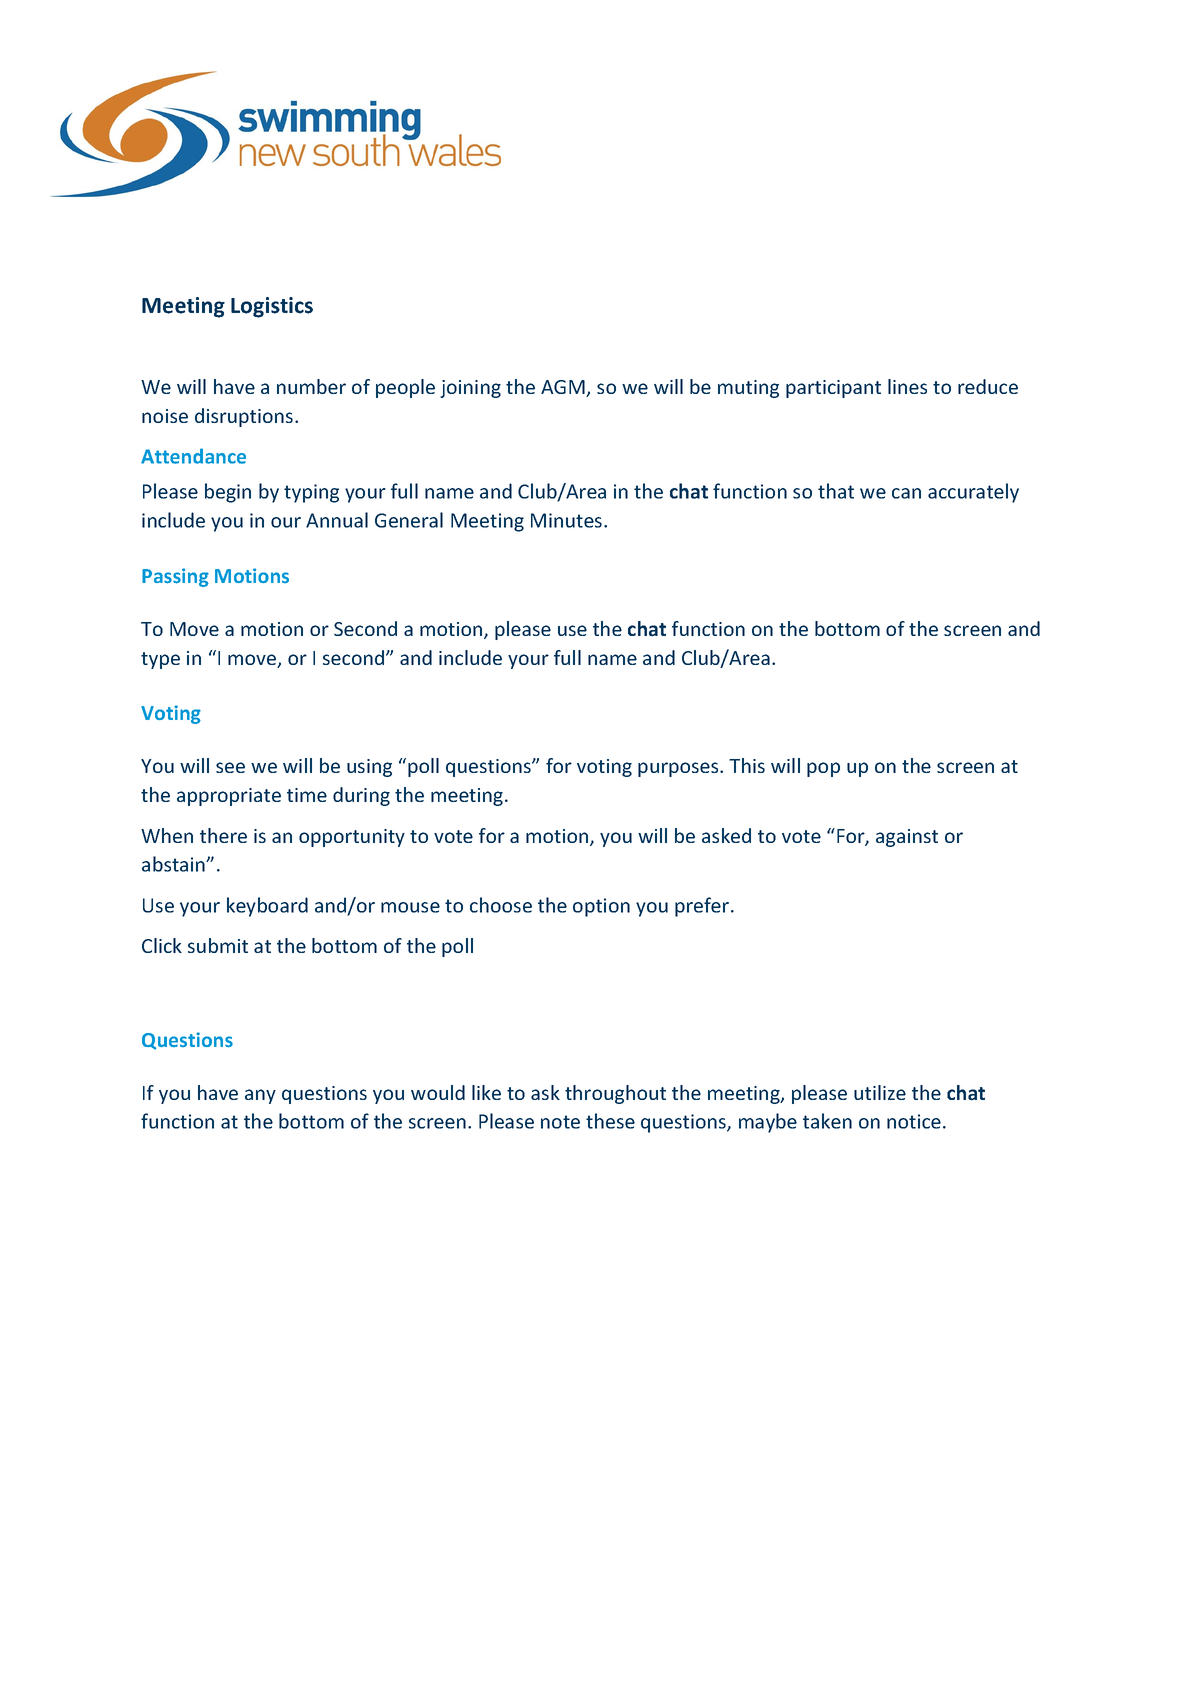  I want to click on Logistics, so click(272, 307).
